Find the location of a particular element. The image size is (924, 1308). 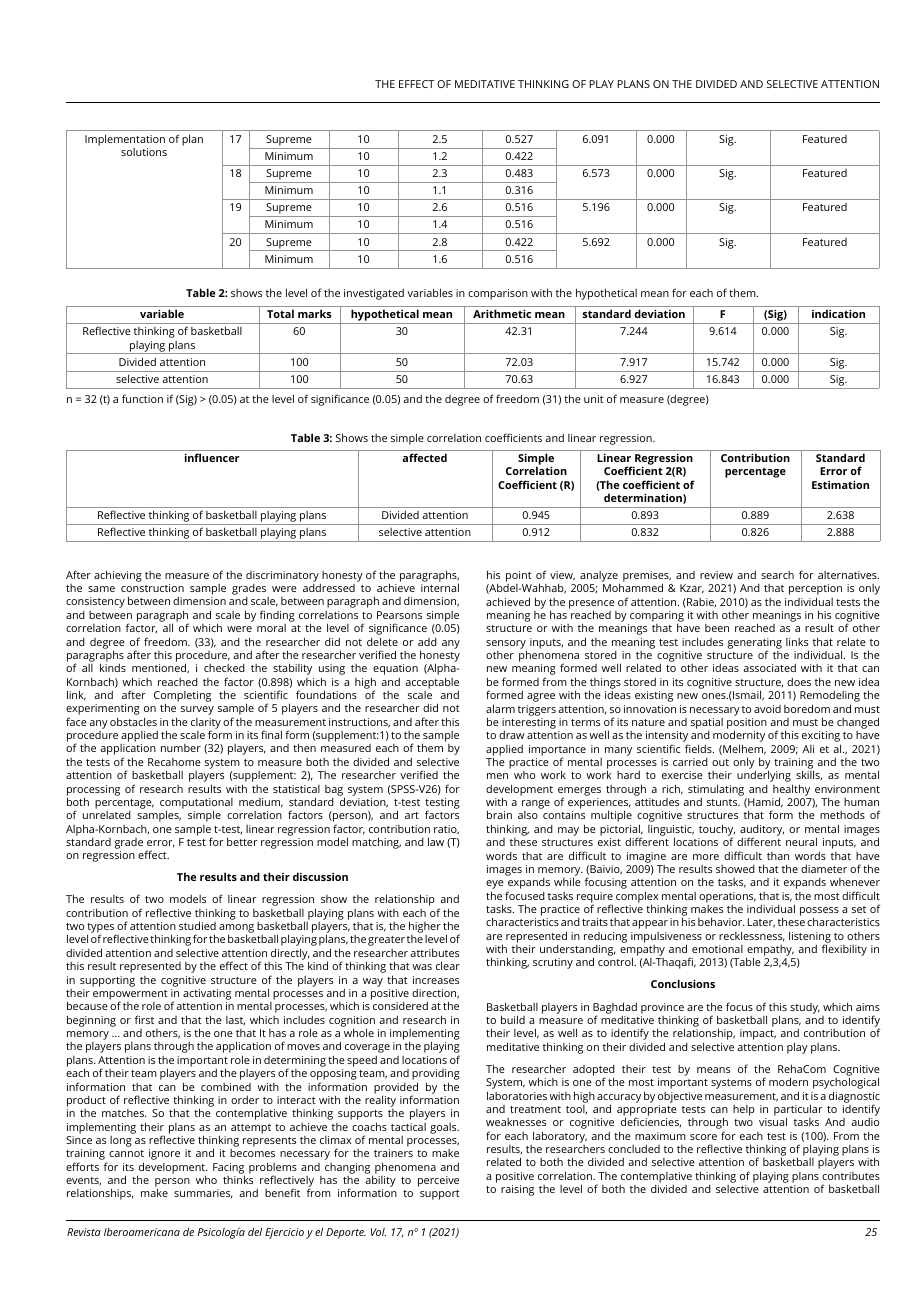

summaries is located at coordinates (203, 1194).
